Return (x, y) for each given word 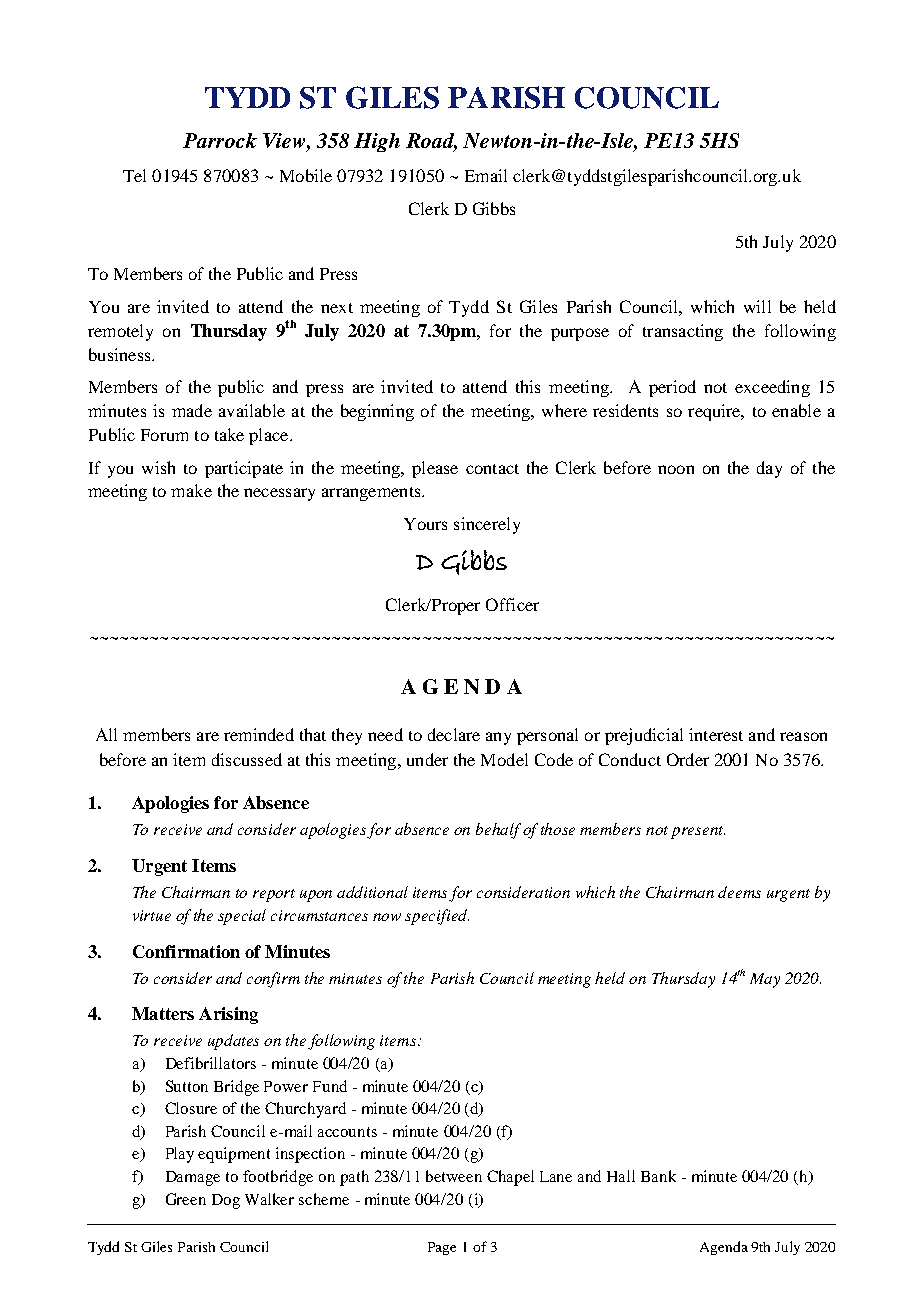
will (757, 306)
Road (431, 142)
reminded (259, 734)
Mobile (306, 175)
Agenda (724, 1248)
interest (716, 734)
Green (186, 1199)
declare (454, 734)
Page (442, 1248)
